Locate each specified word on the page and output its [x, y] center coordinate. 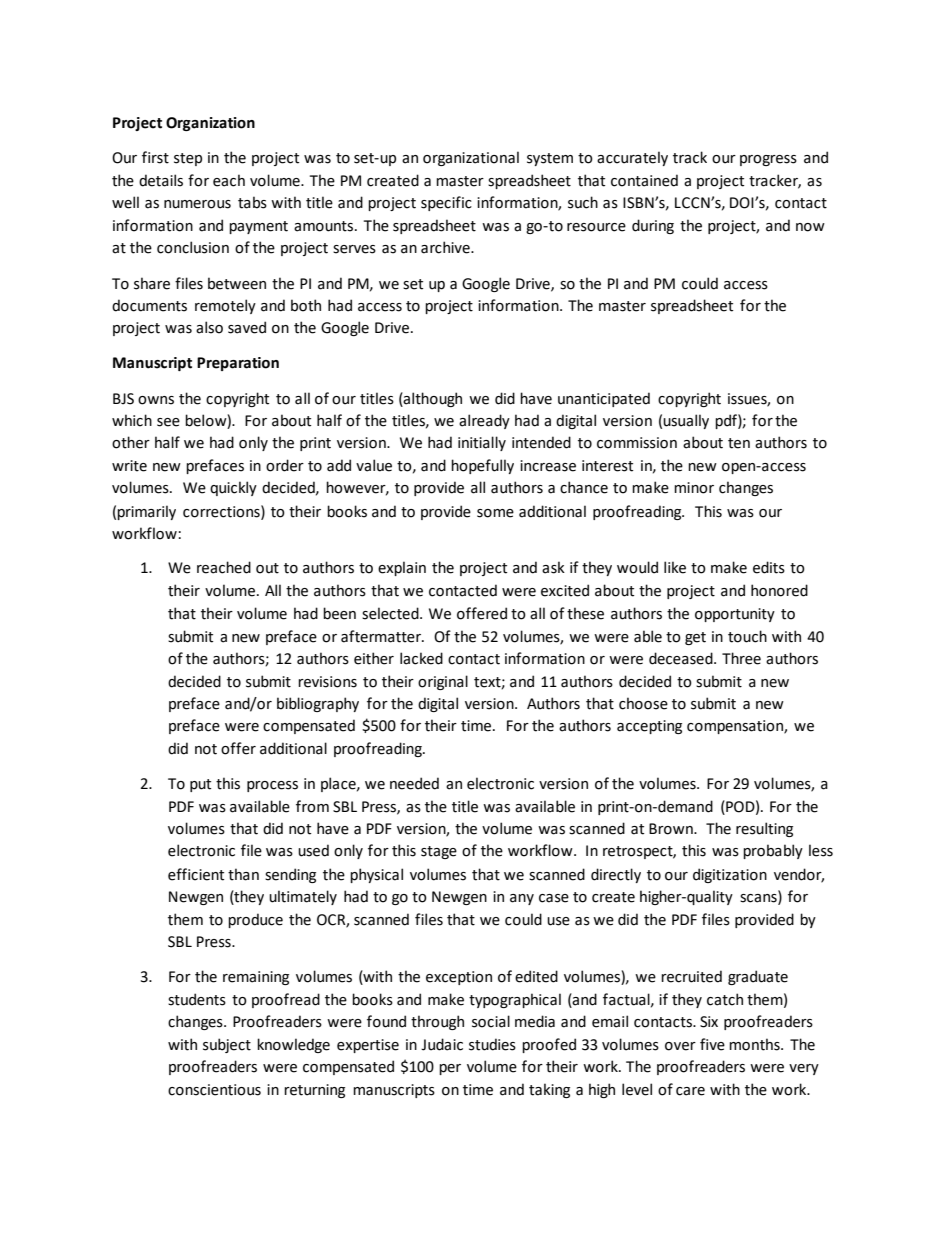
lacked [421, 658]
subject [227, 1045]
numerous [197, 204]
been [339, 613]
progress [768, 160]
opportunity [735, 615]
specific [446, 203]
